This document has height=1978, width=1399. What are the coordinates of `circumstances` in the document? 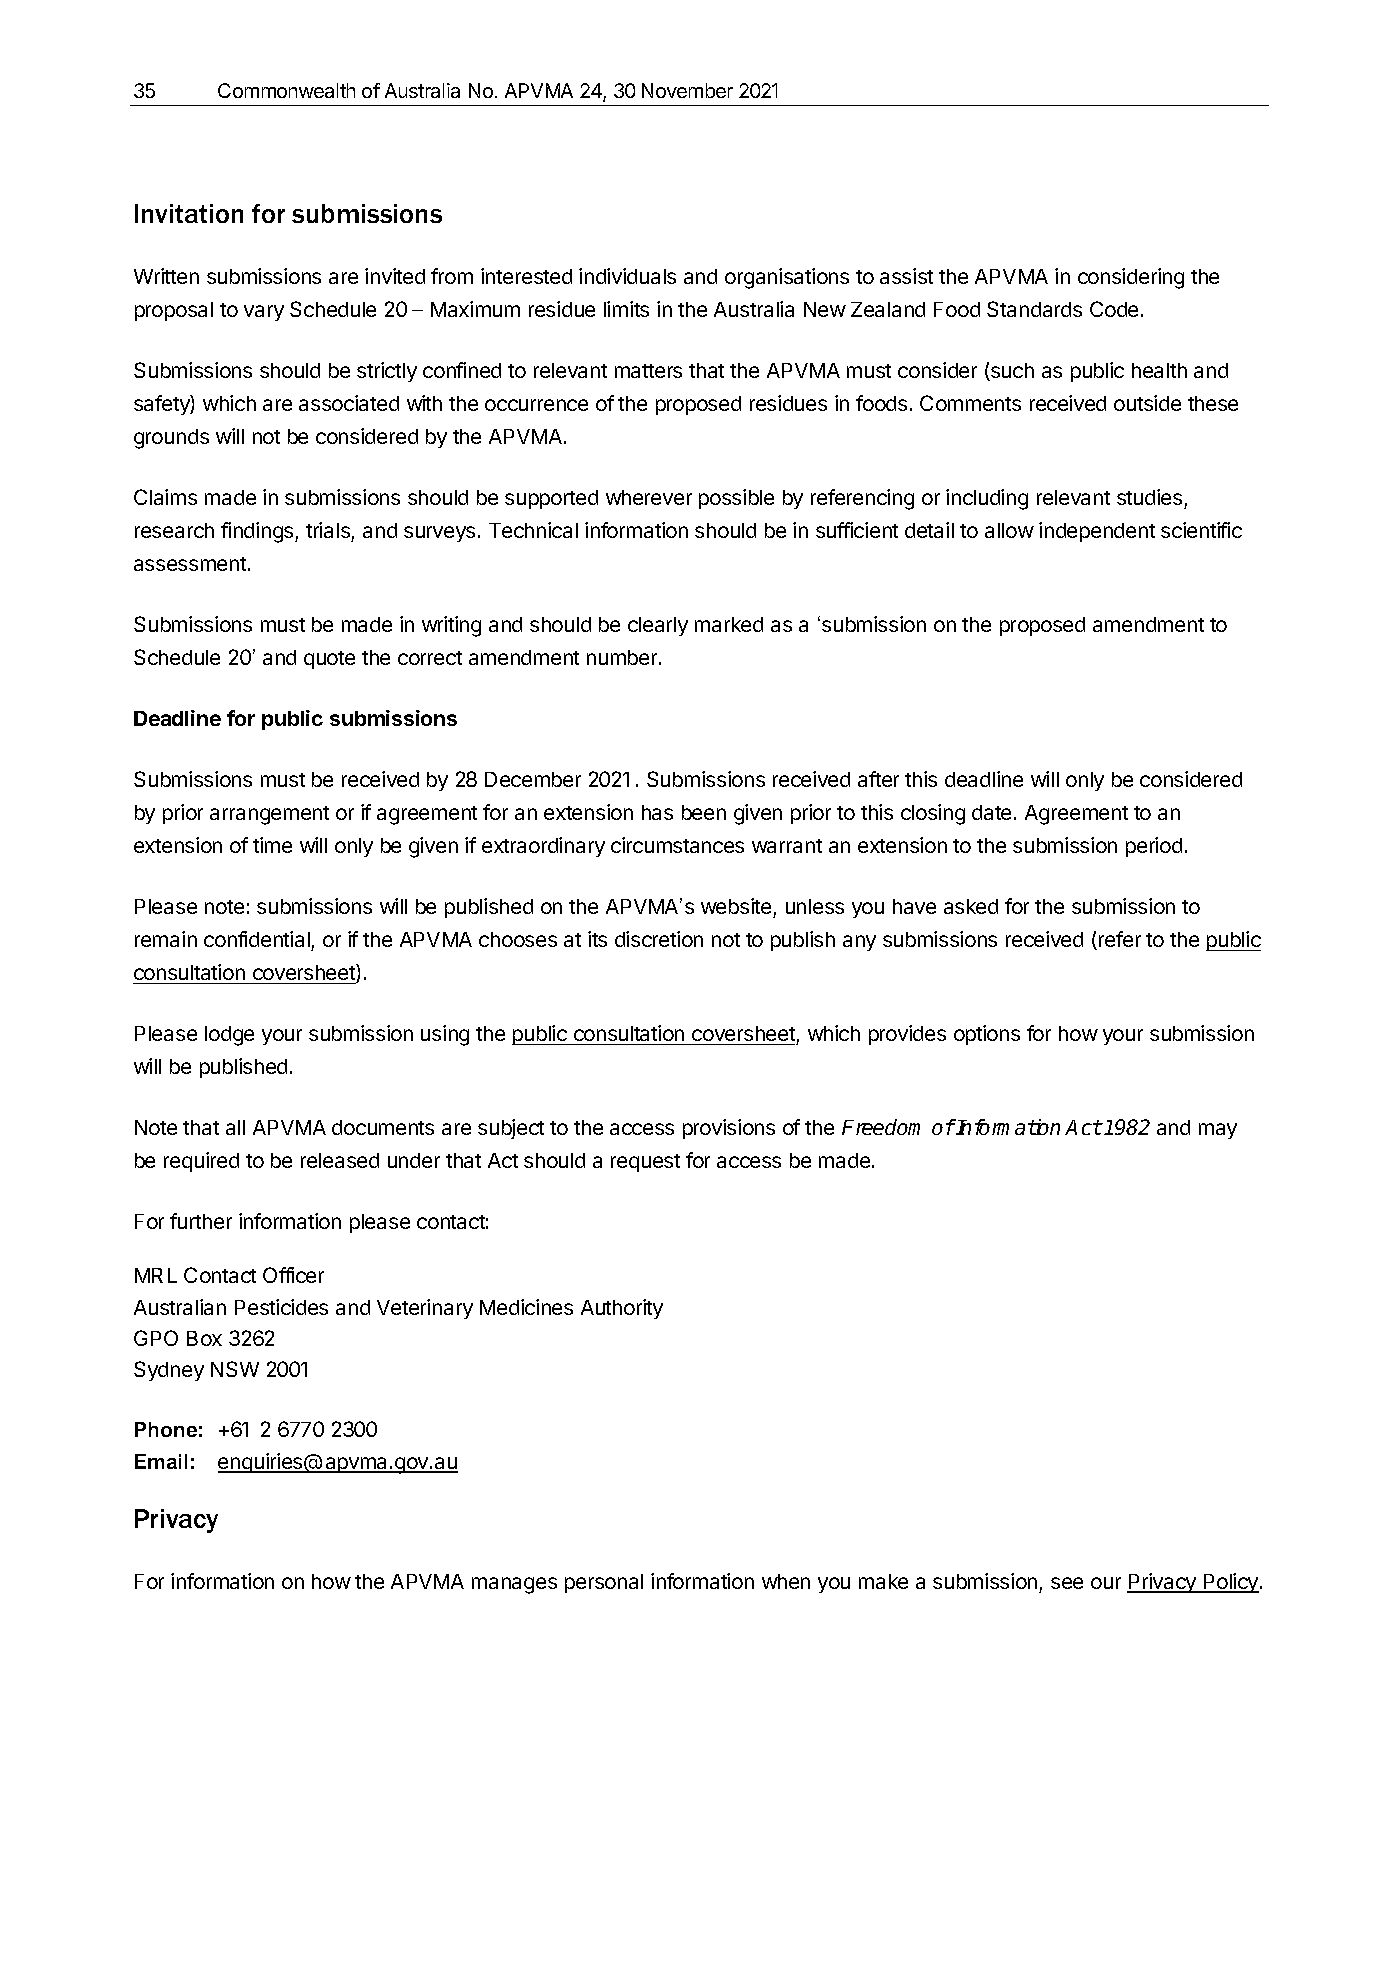 It's located at (677, 845).
